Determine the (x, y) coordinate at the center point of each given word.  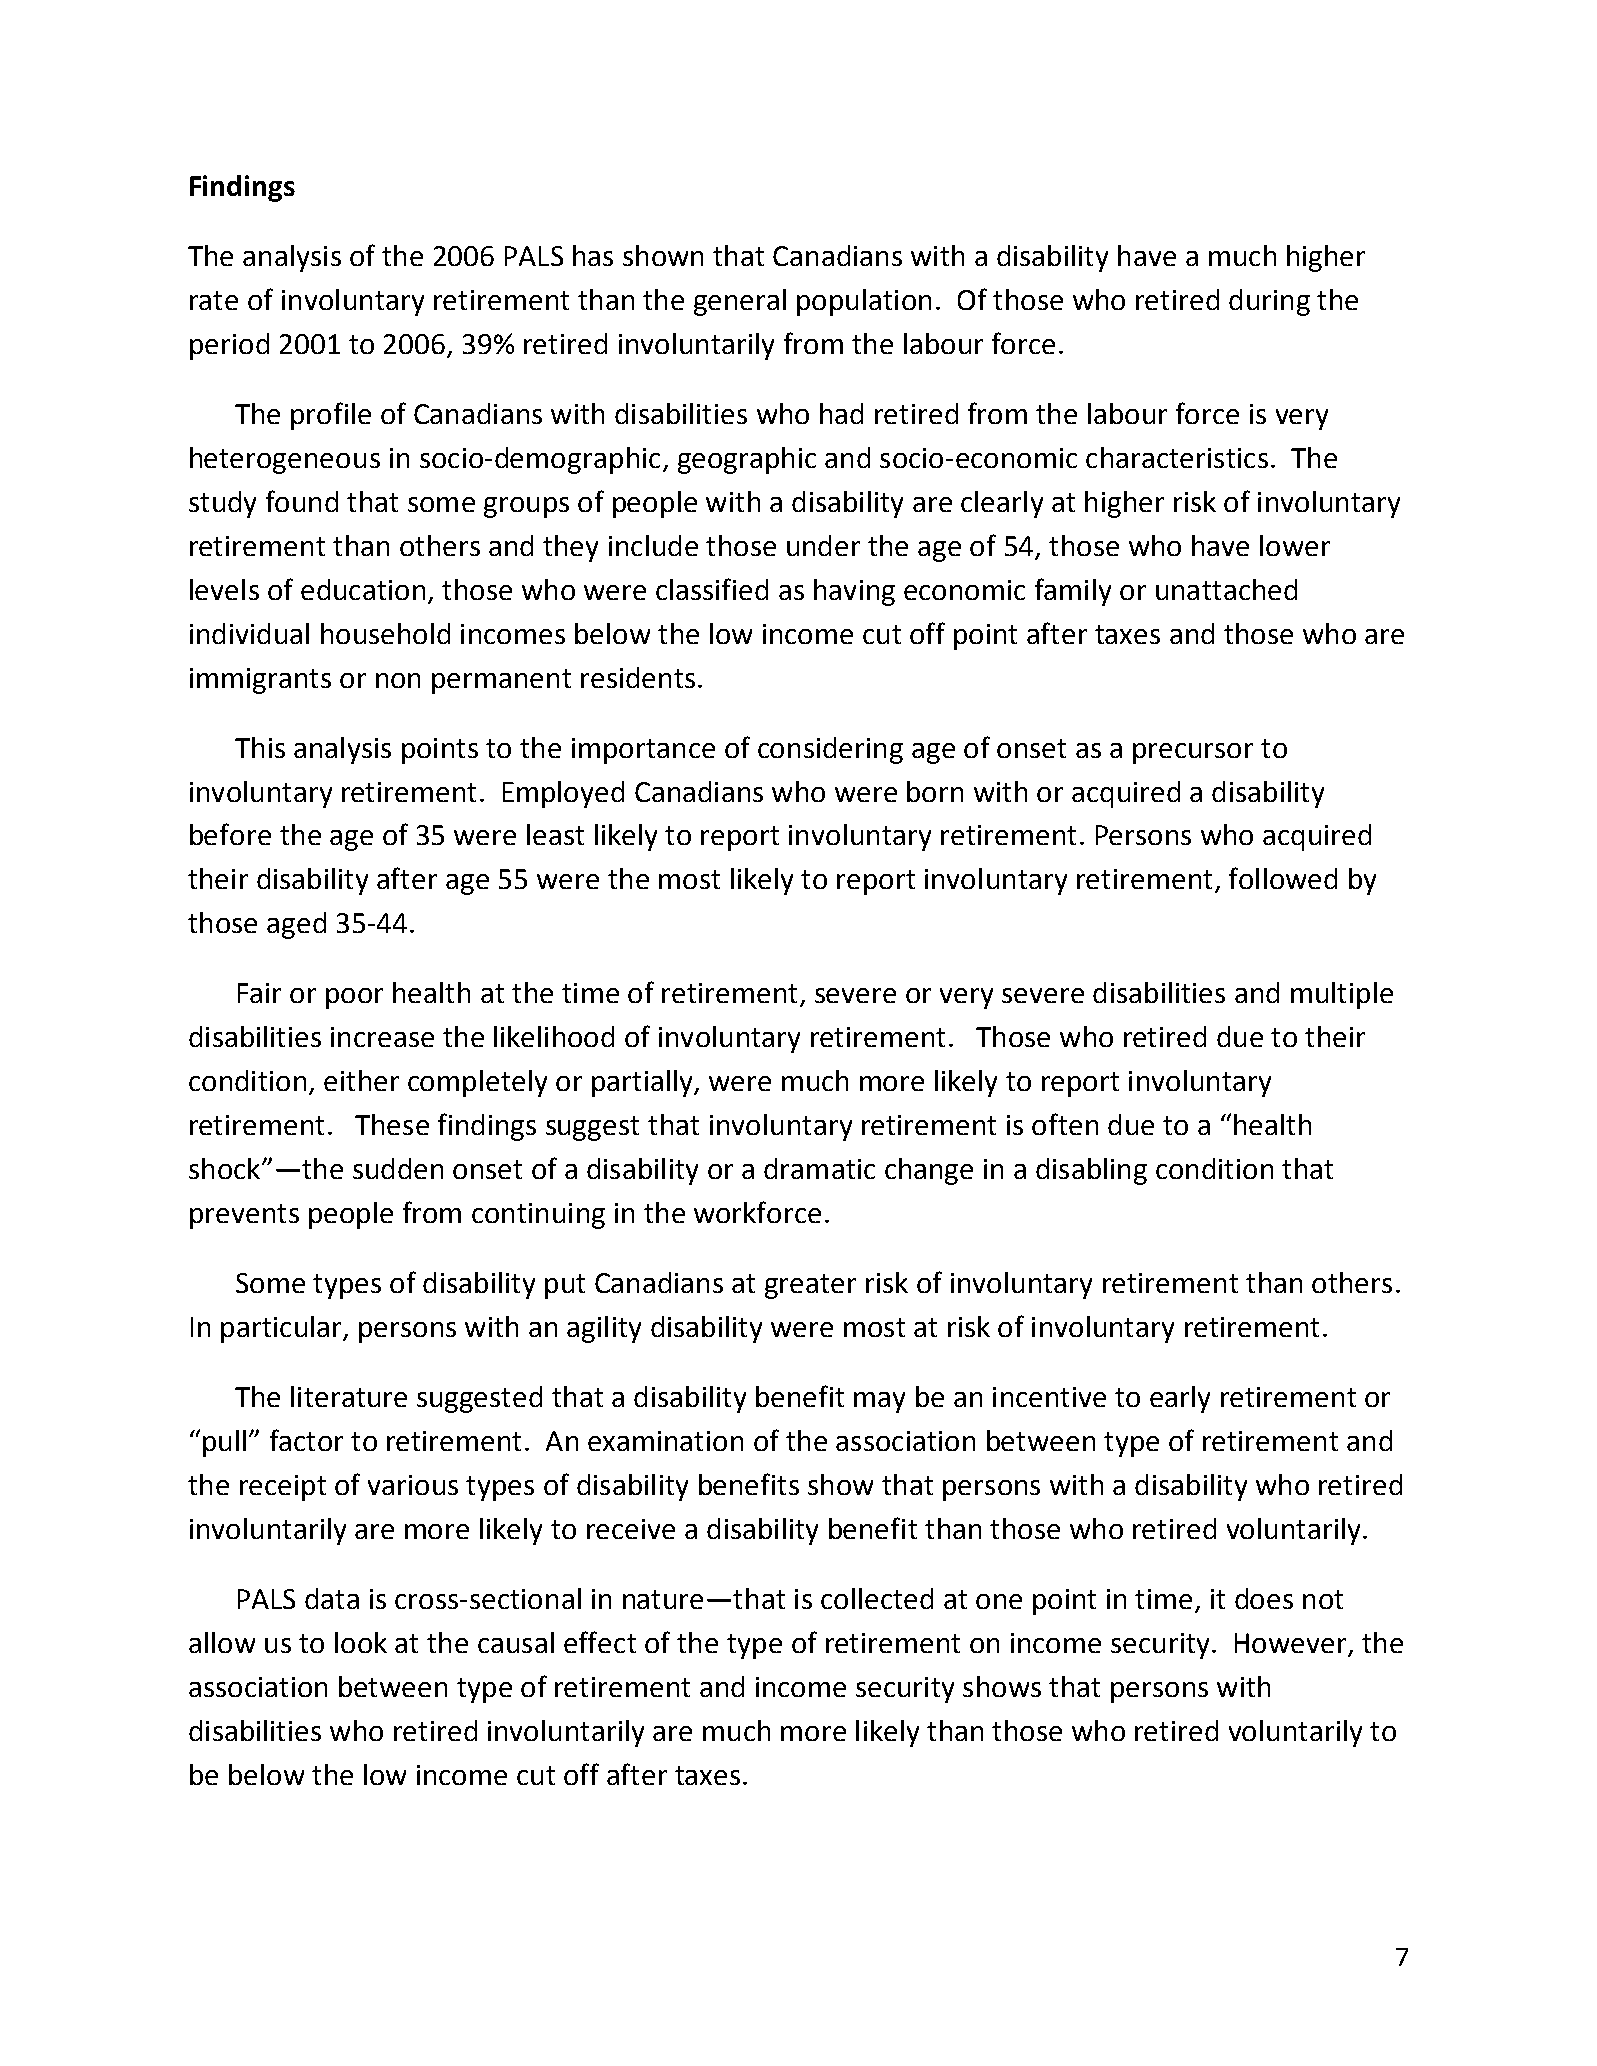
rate (214, 300)
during (1269, 302)
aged (296, 925)
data (332, 1598)
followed (1283, 878)
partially (643, 1083)
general (740, 302)
